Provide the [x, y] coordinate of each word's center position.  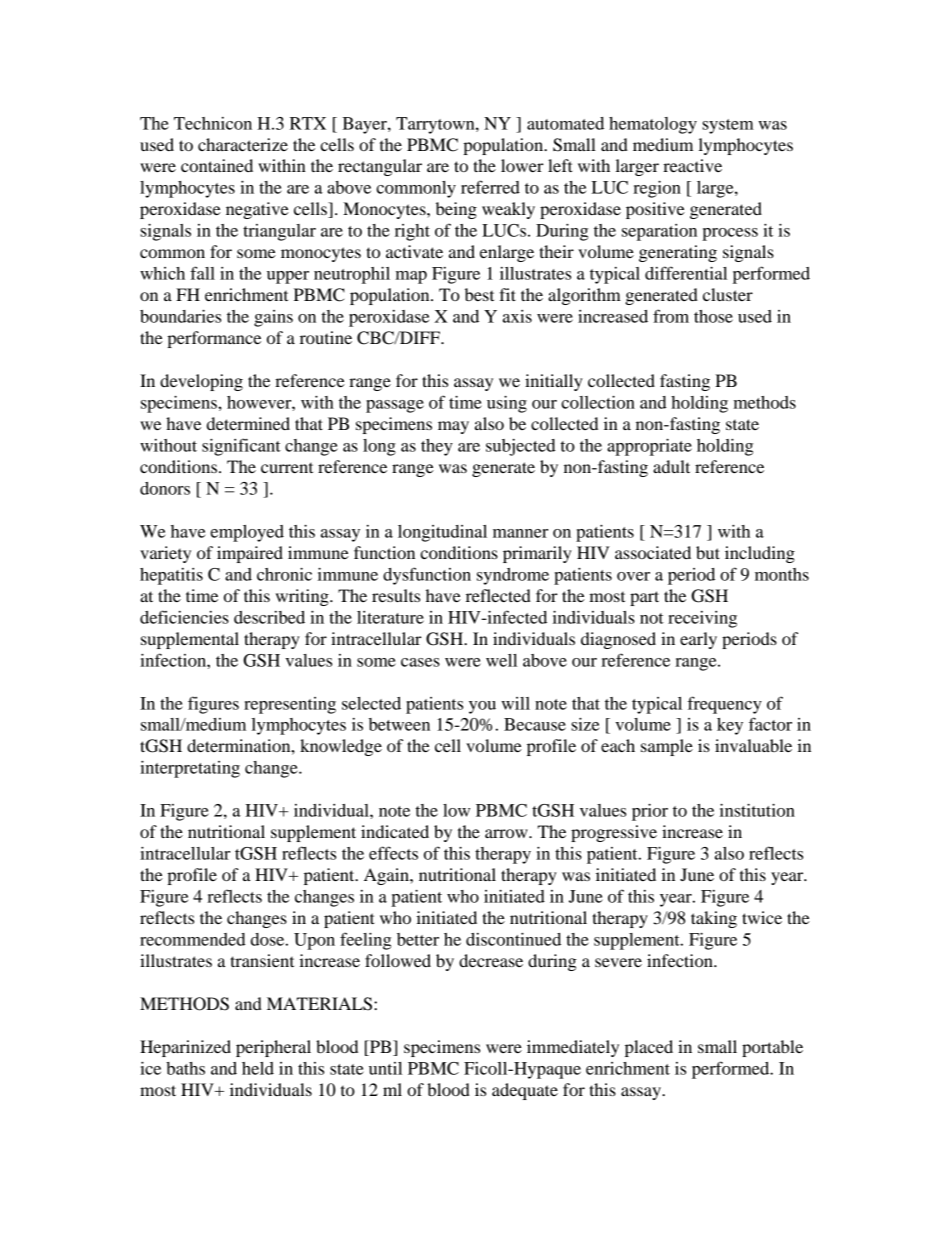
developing [201, 382]
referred [490, 187]
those [713, 316]
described [269, 617]
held [258, 1068]
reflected [498, 595]
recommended [193, 939]
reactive [692, 165]
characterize [243, 144]
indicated [395, 831]
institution [757, 810]
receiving [702, 619]
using [507, 404]
